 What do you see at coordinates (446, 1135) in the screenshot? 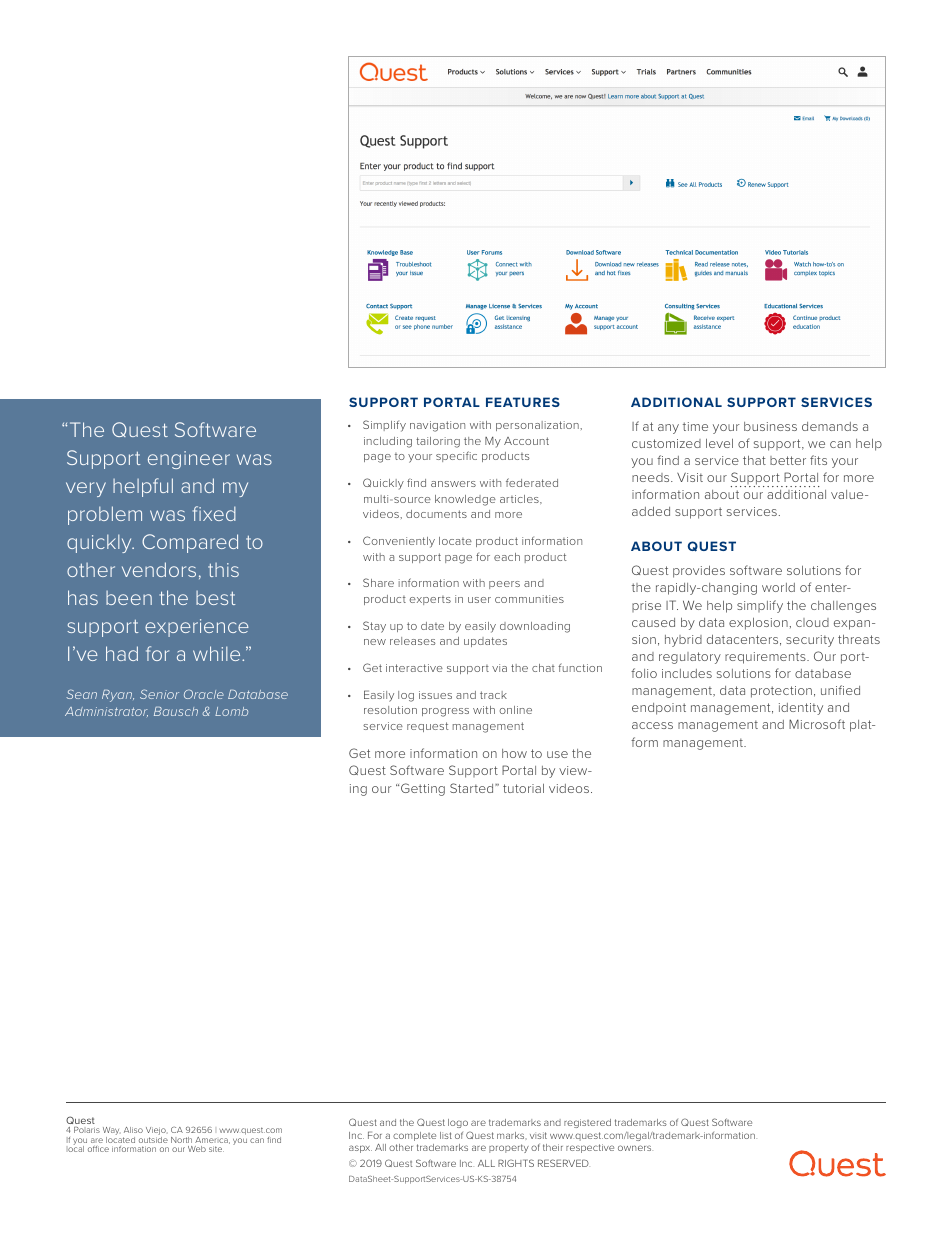
I see `list` at bounding box center [446, 1135].
